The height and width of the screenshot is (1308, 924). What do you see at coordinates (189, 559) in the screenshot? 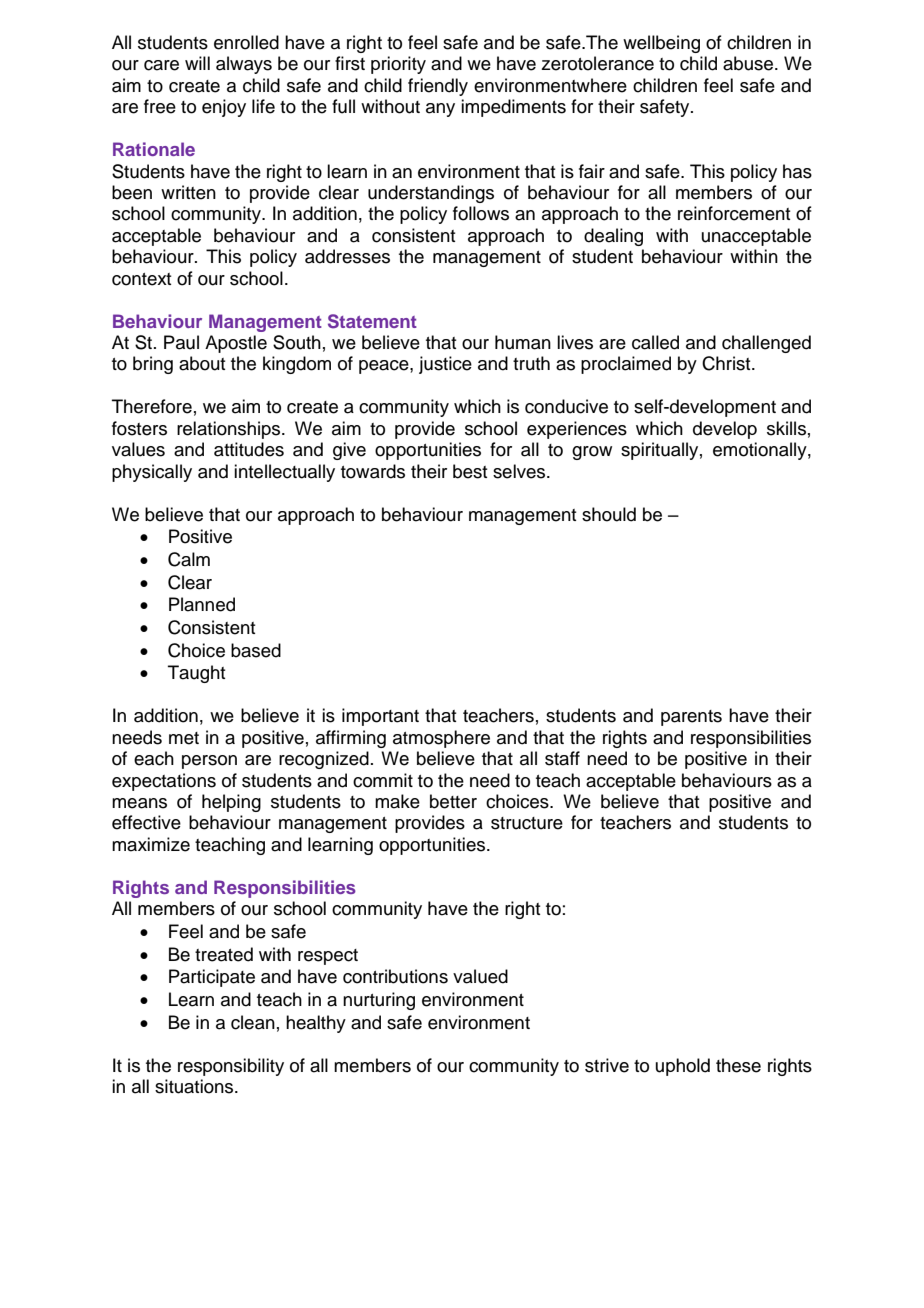
I see `Calm` at bounding box center [189, 559].
